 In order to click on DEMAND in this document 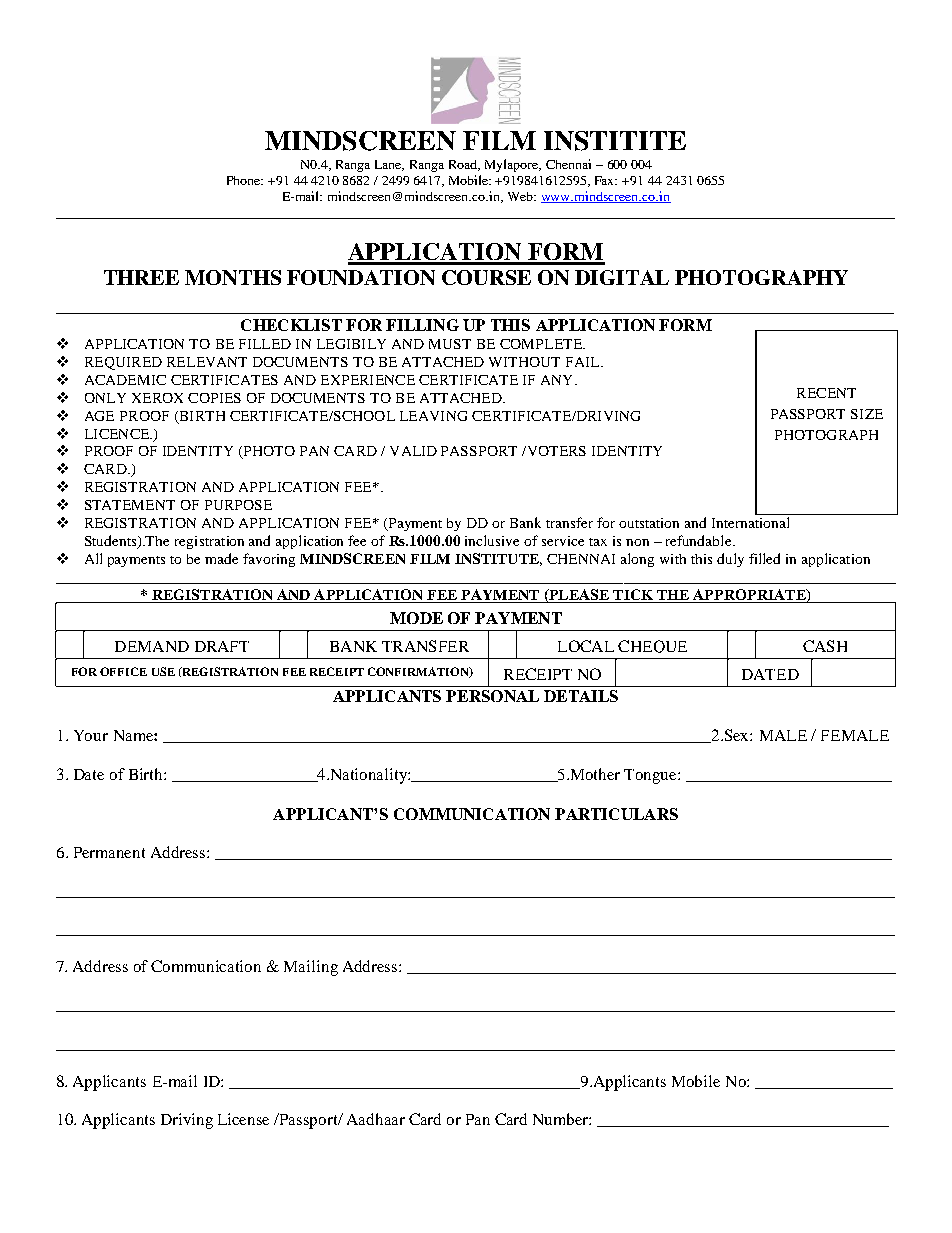, I will do `click(152, 646)`.
